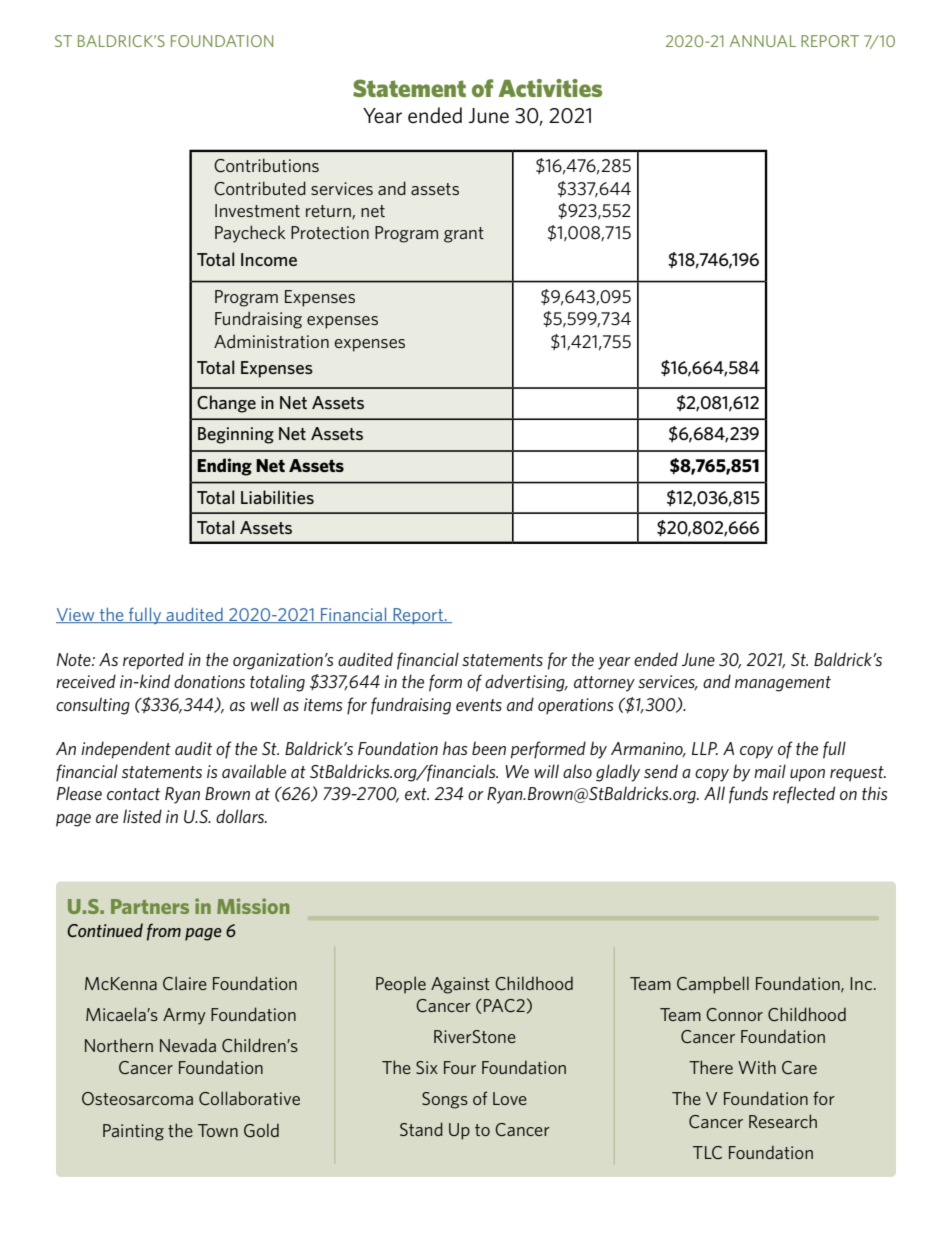 The image size is (952, 1233). Describe the element at coordinates (763, 41) in the screenshot. I see `ANNUAL` at that location.
